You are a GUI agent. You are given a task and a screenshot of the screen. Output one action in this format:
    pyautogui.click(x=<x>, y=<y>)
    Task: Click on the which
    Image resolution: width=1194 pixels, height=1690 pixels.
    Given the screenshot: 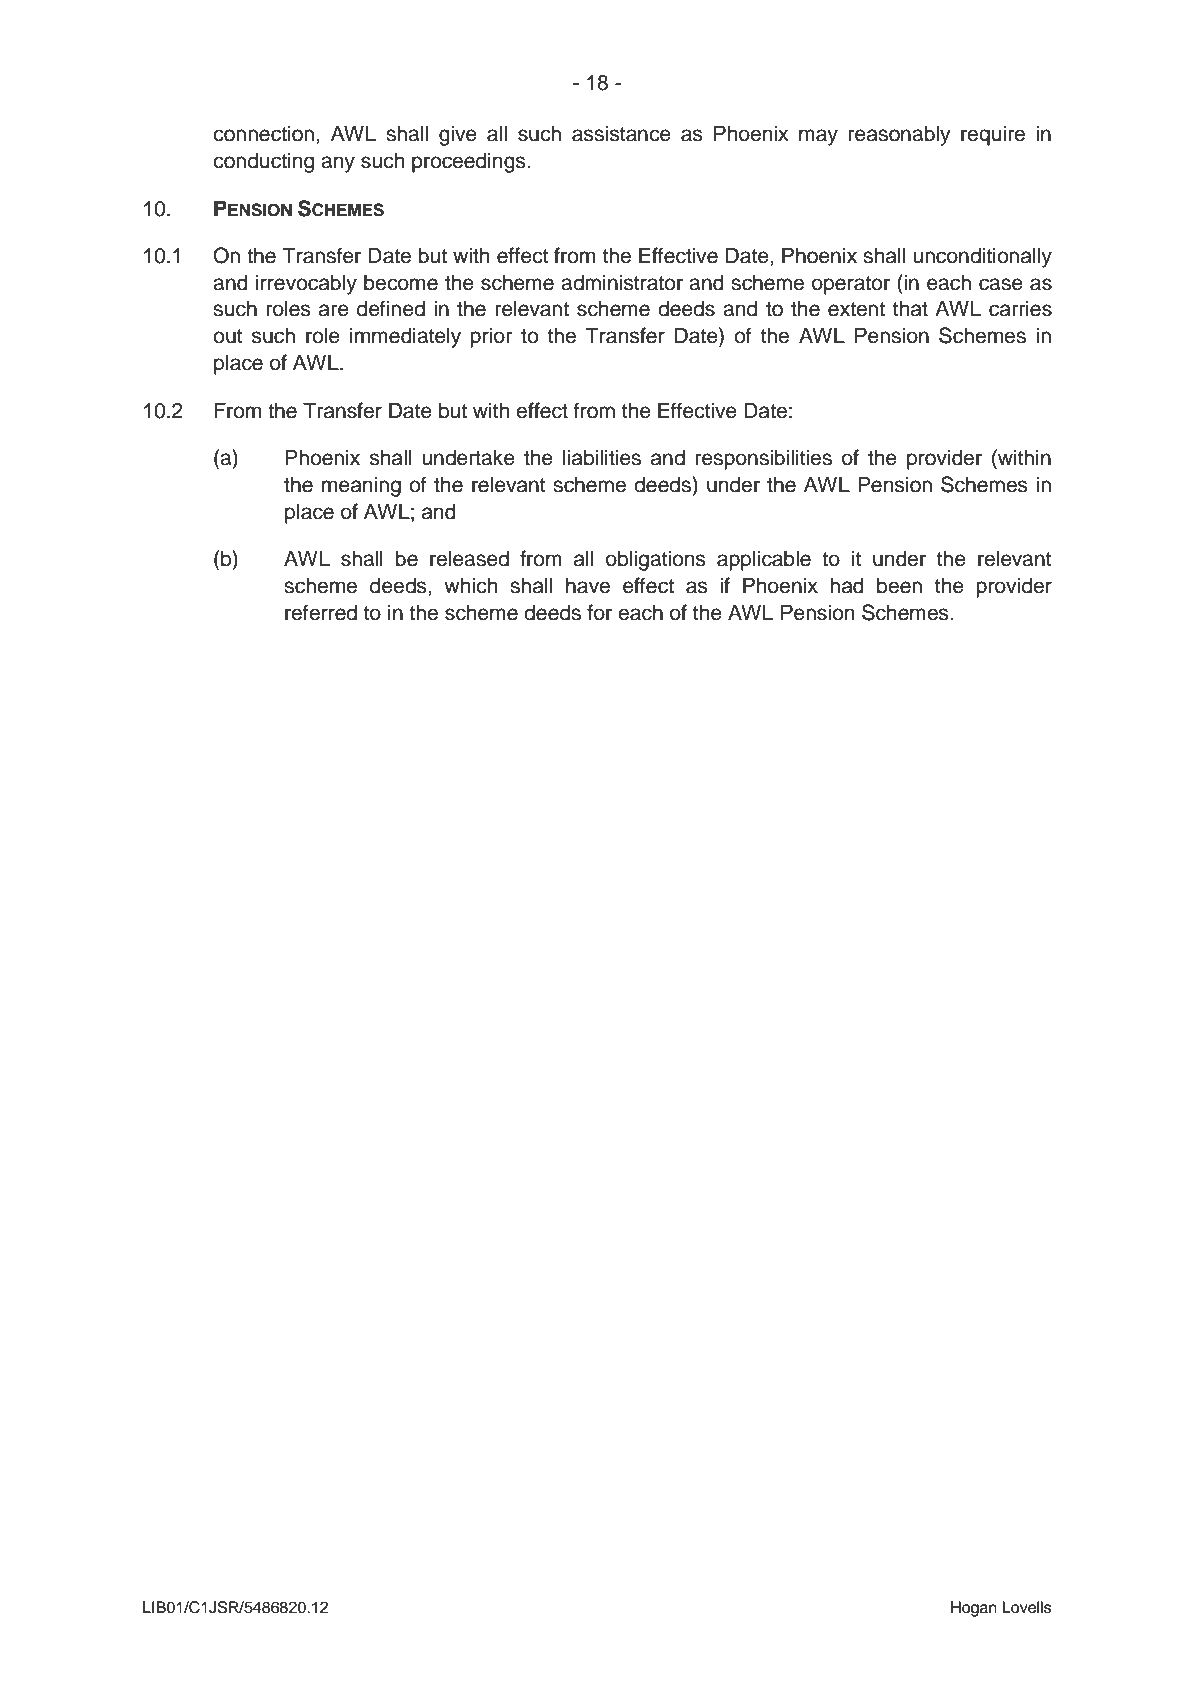 What is the action you would take?
    pyautogui.click(x=470, y=585)
